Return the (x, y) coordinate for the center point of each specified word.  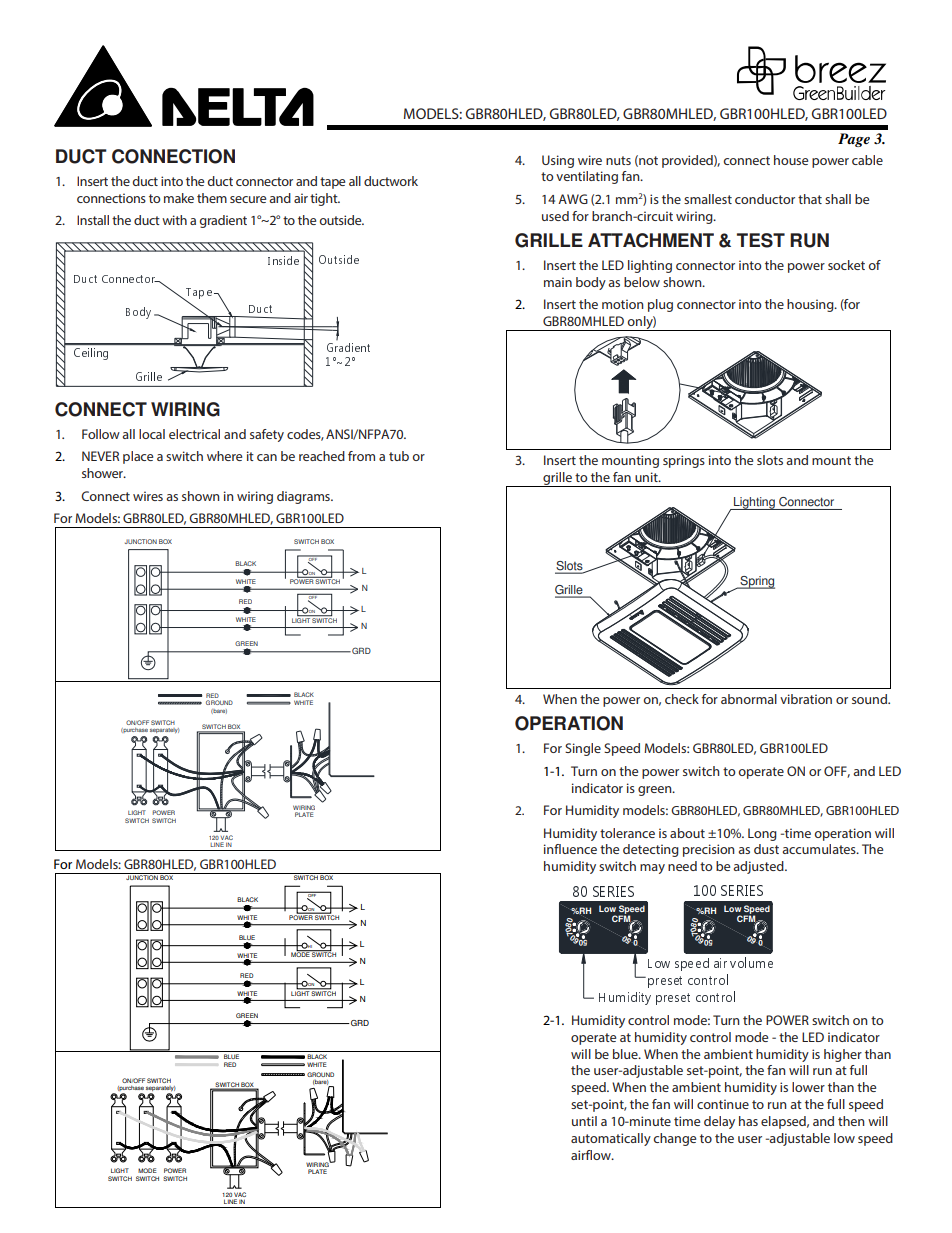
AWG (573, 199)
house (791, 160)
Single (583, 749)
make (179, 198)
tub (399, 456)
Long (762, 834)
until (584, 1121)
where (224, 456)
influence (570, 849)
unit (647, 477)
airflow (592, 1155)
